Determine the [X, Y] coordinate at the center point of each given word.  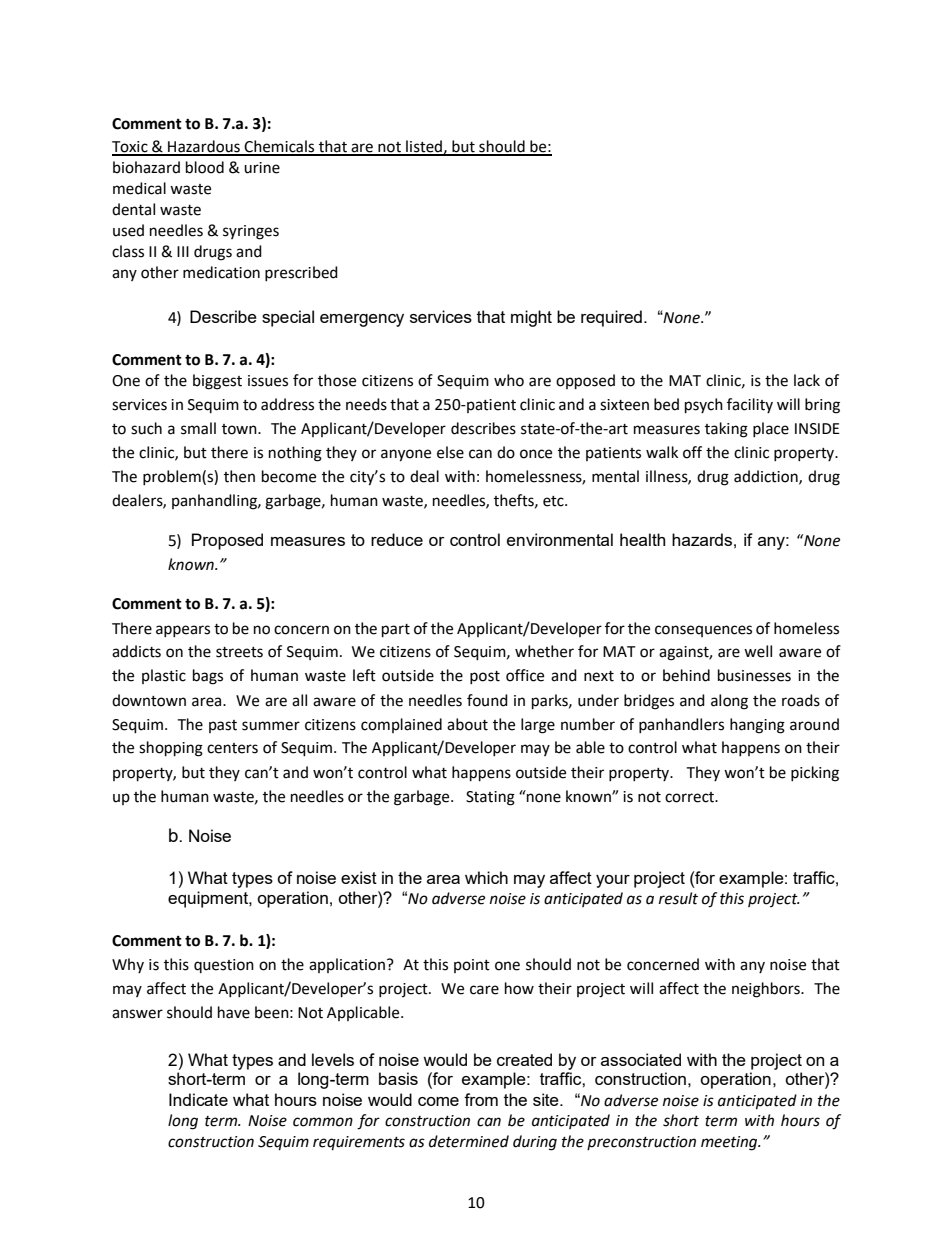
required [611, 318]
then [239, 476]
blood [205, 167]
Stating [490, 798]
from [481, 1099]
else [450, 452]
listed [424, 147]
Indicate [198, 1099]
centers [232, 748]
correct [691, 797]
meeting [730, 1143]
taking [726, 430]
